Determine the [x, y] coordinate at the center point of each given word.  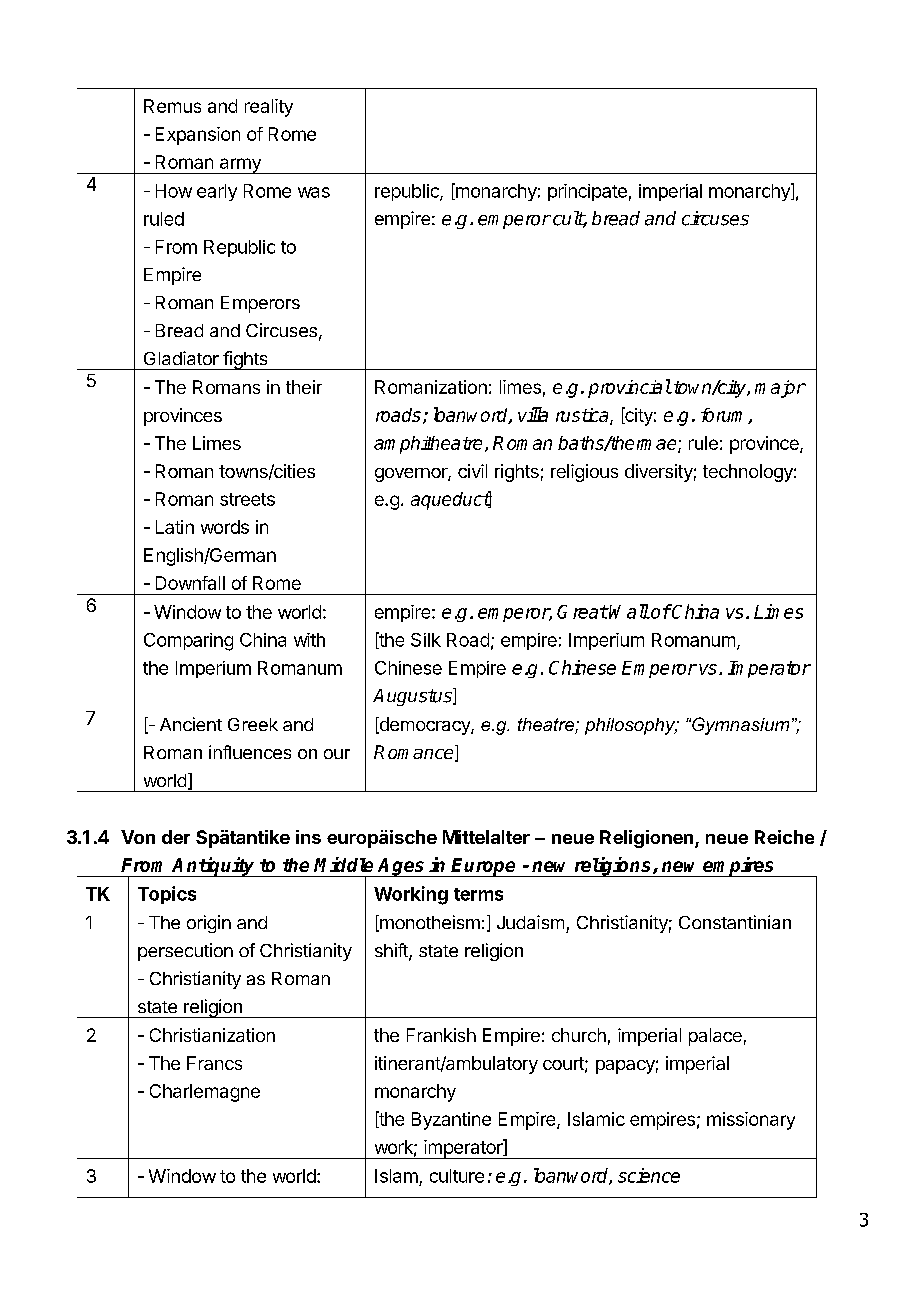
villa [533, 414]
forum [725, 416]
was [314, 192]
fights [245, 360]
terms [478, 894]
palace [715, 1037]
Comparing [188, 642]
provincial [629, 388]
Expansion [198, 136]
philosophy [631, 726]
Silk [426, 640]
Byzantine [451, 1121]
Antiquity [214, 867]
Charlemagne [205, 1093]
